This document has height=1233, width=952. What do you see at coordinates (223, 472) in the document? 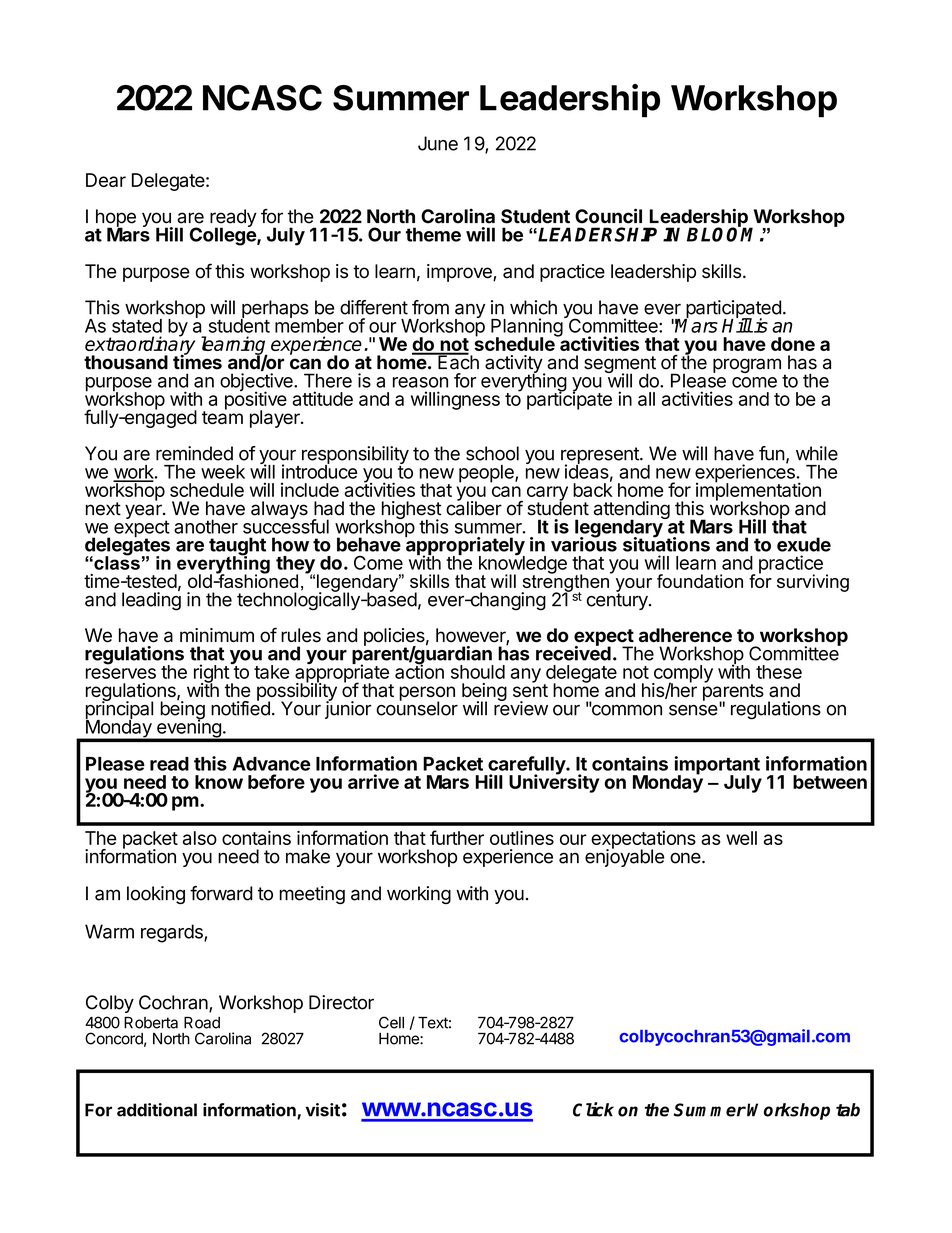
I see `week` at bounding box center [223, 472].
